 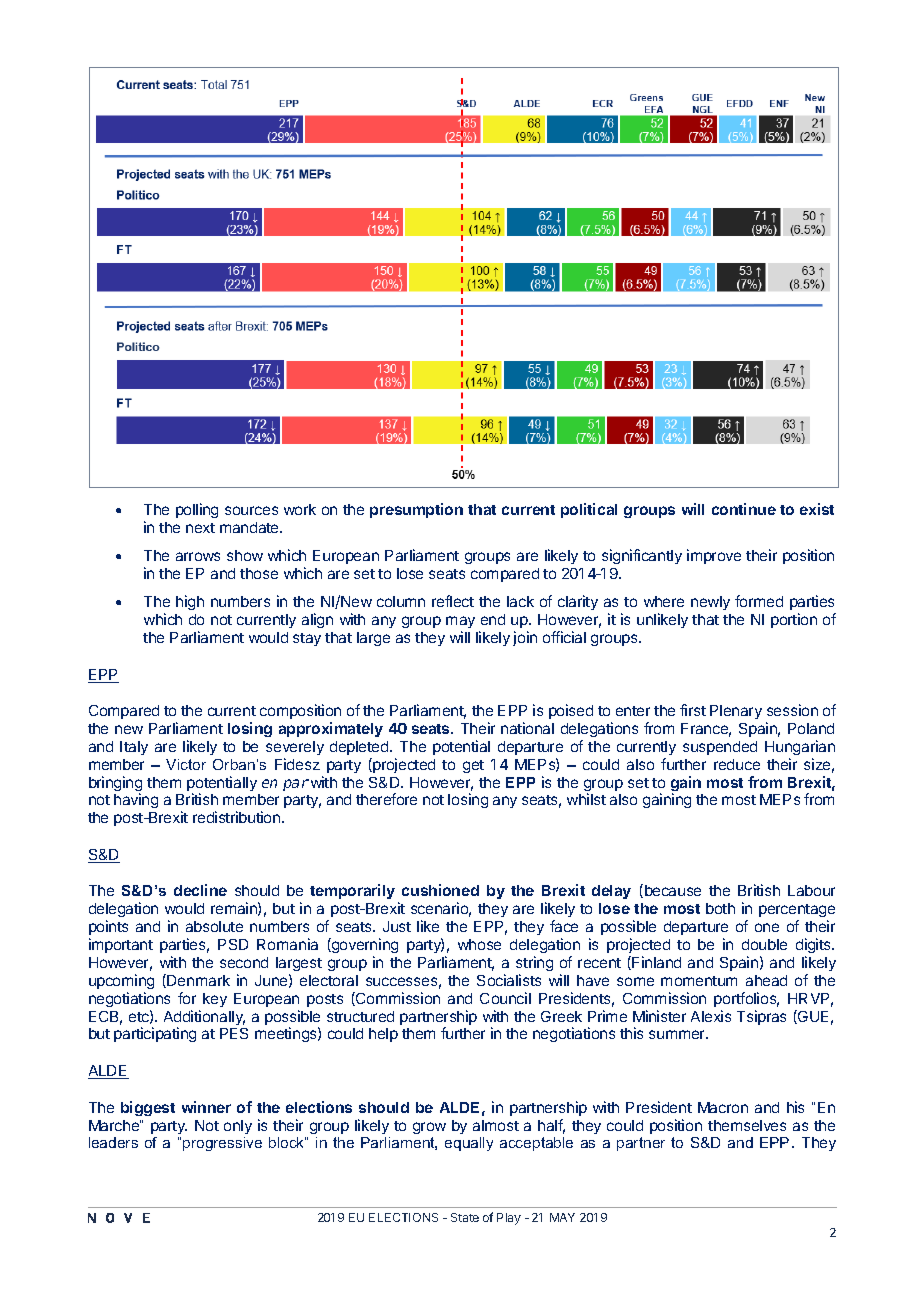 I want to click on Council, so click(x=505, y=998).
